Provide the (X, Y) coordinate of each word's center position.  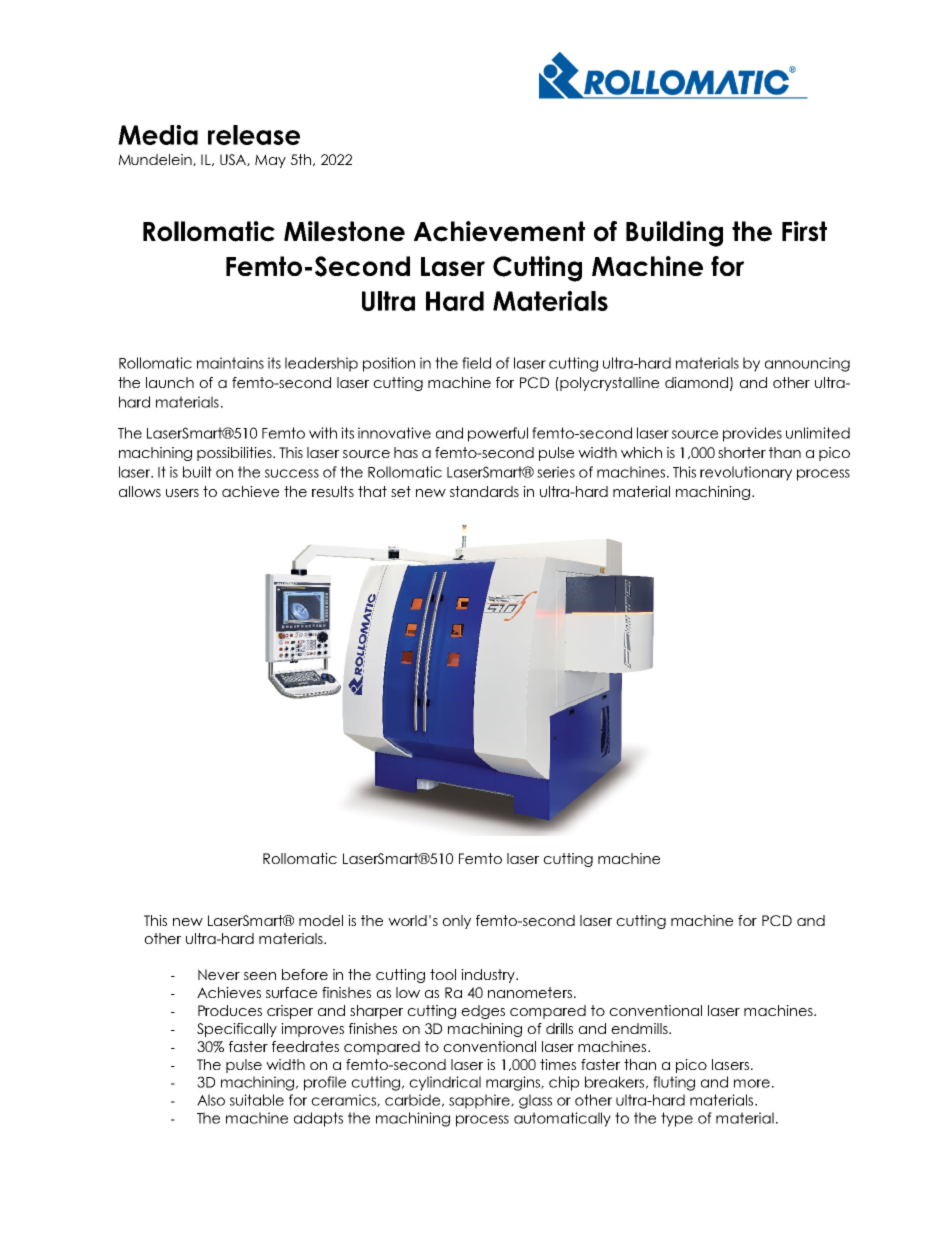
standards (484, 491)
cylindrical (445, 1083)
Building (674, 234)
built (197, 472)
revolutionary (746, 473)
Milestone (344, 231)
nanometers (530, 992)
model (321, 920)
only (456, 922)
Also (211, 1100)
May (270, 161)
